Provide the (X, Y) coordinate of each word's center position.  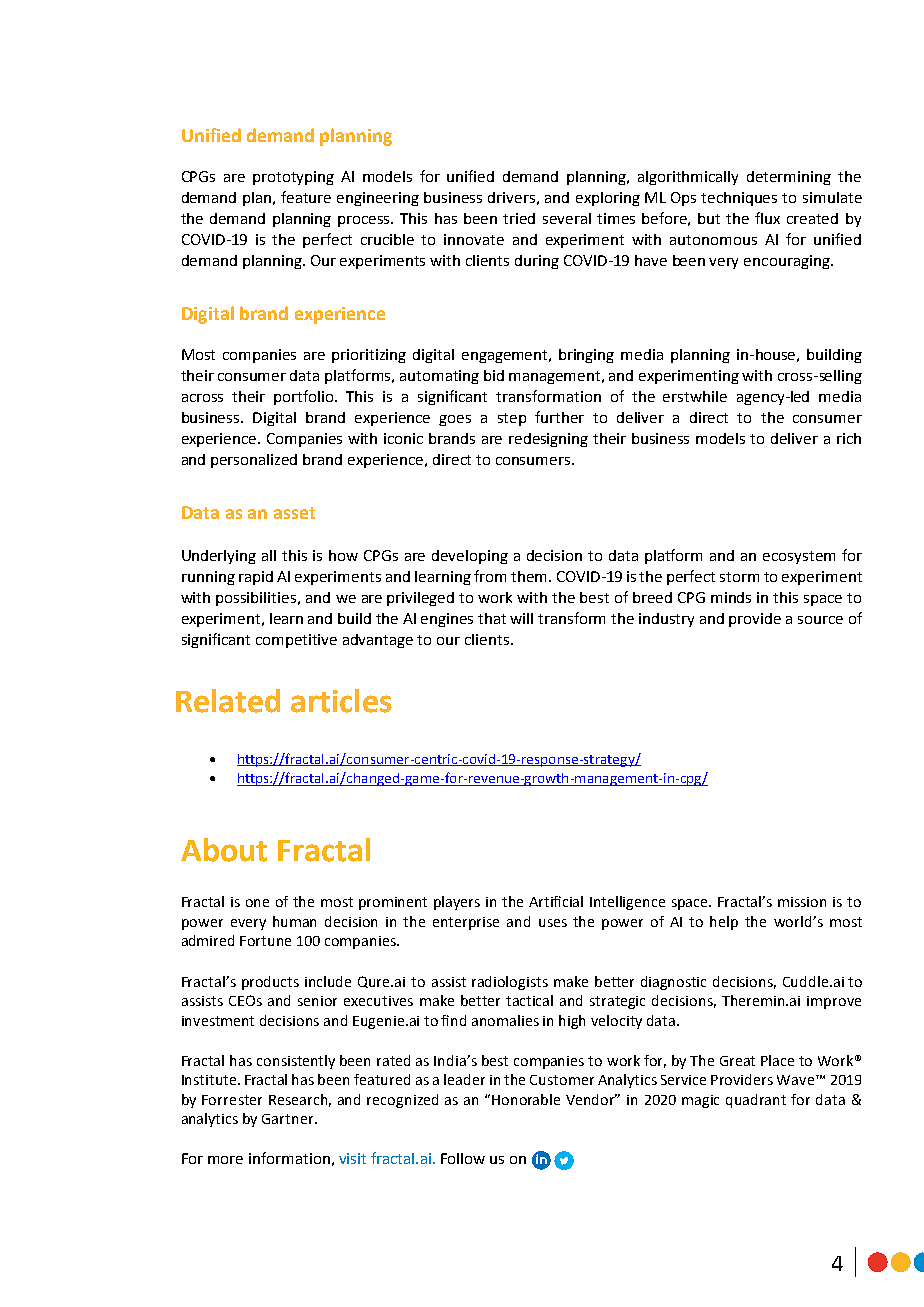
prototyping (293, 178)
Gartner (289, 1119)
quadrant (756, 1101)
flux (767, 218)
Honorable (526, 1099)
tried (519, 218)
